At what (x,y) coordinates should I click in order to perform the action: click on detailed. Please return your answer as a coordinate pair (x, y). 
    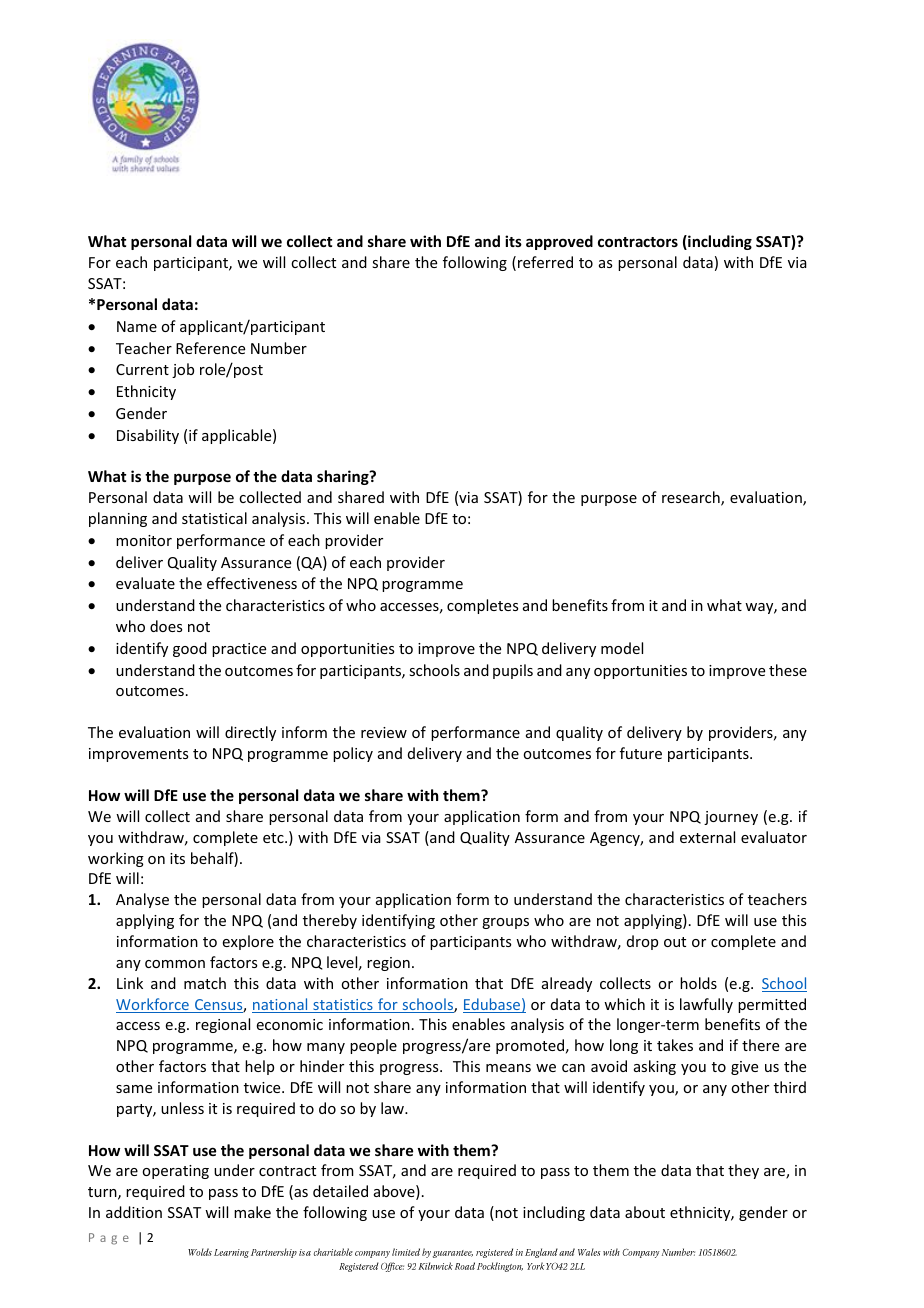
    Looking at the image, I should click on (340, 1191).
